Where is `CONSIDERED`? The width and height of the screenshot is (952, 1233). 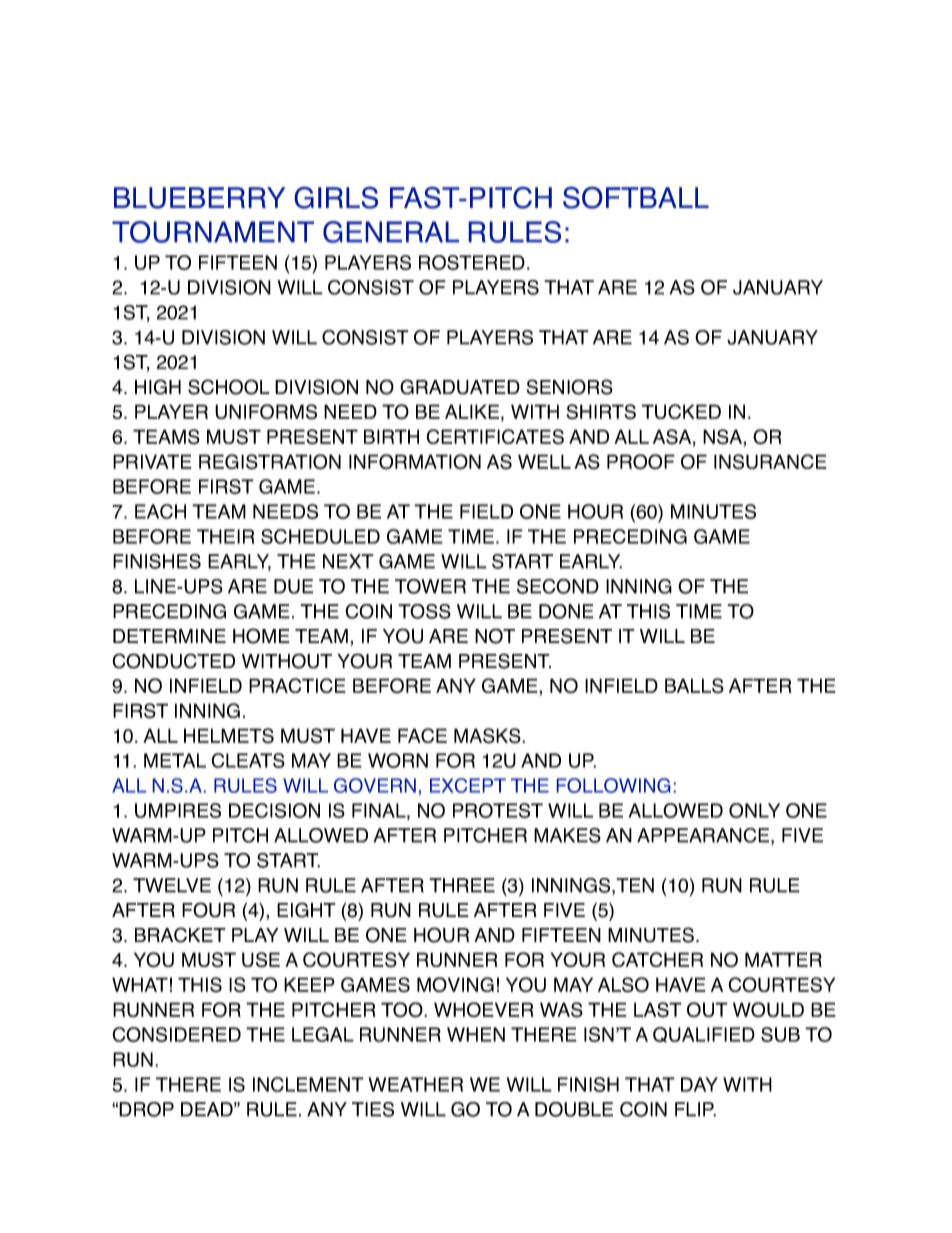 CONSIDERED is located at coordinates (176, 1034).
